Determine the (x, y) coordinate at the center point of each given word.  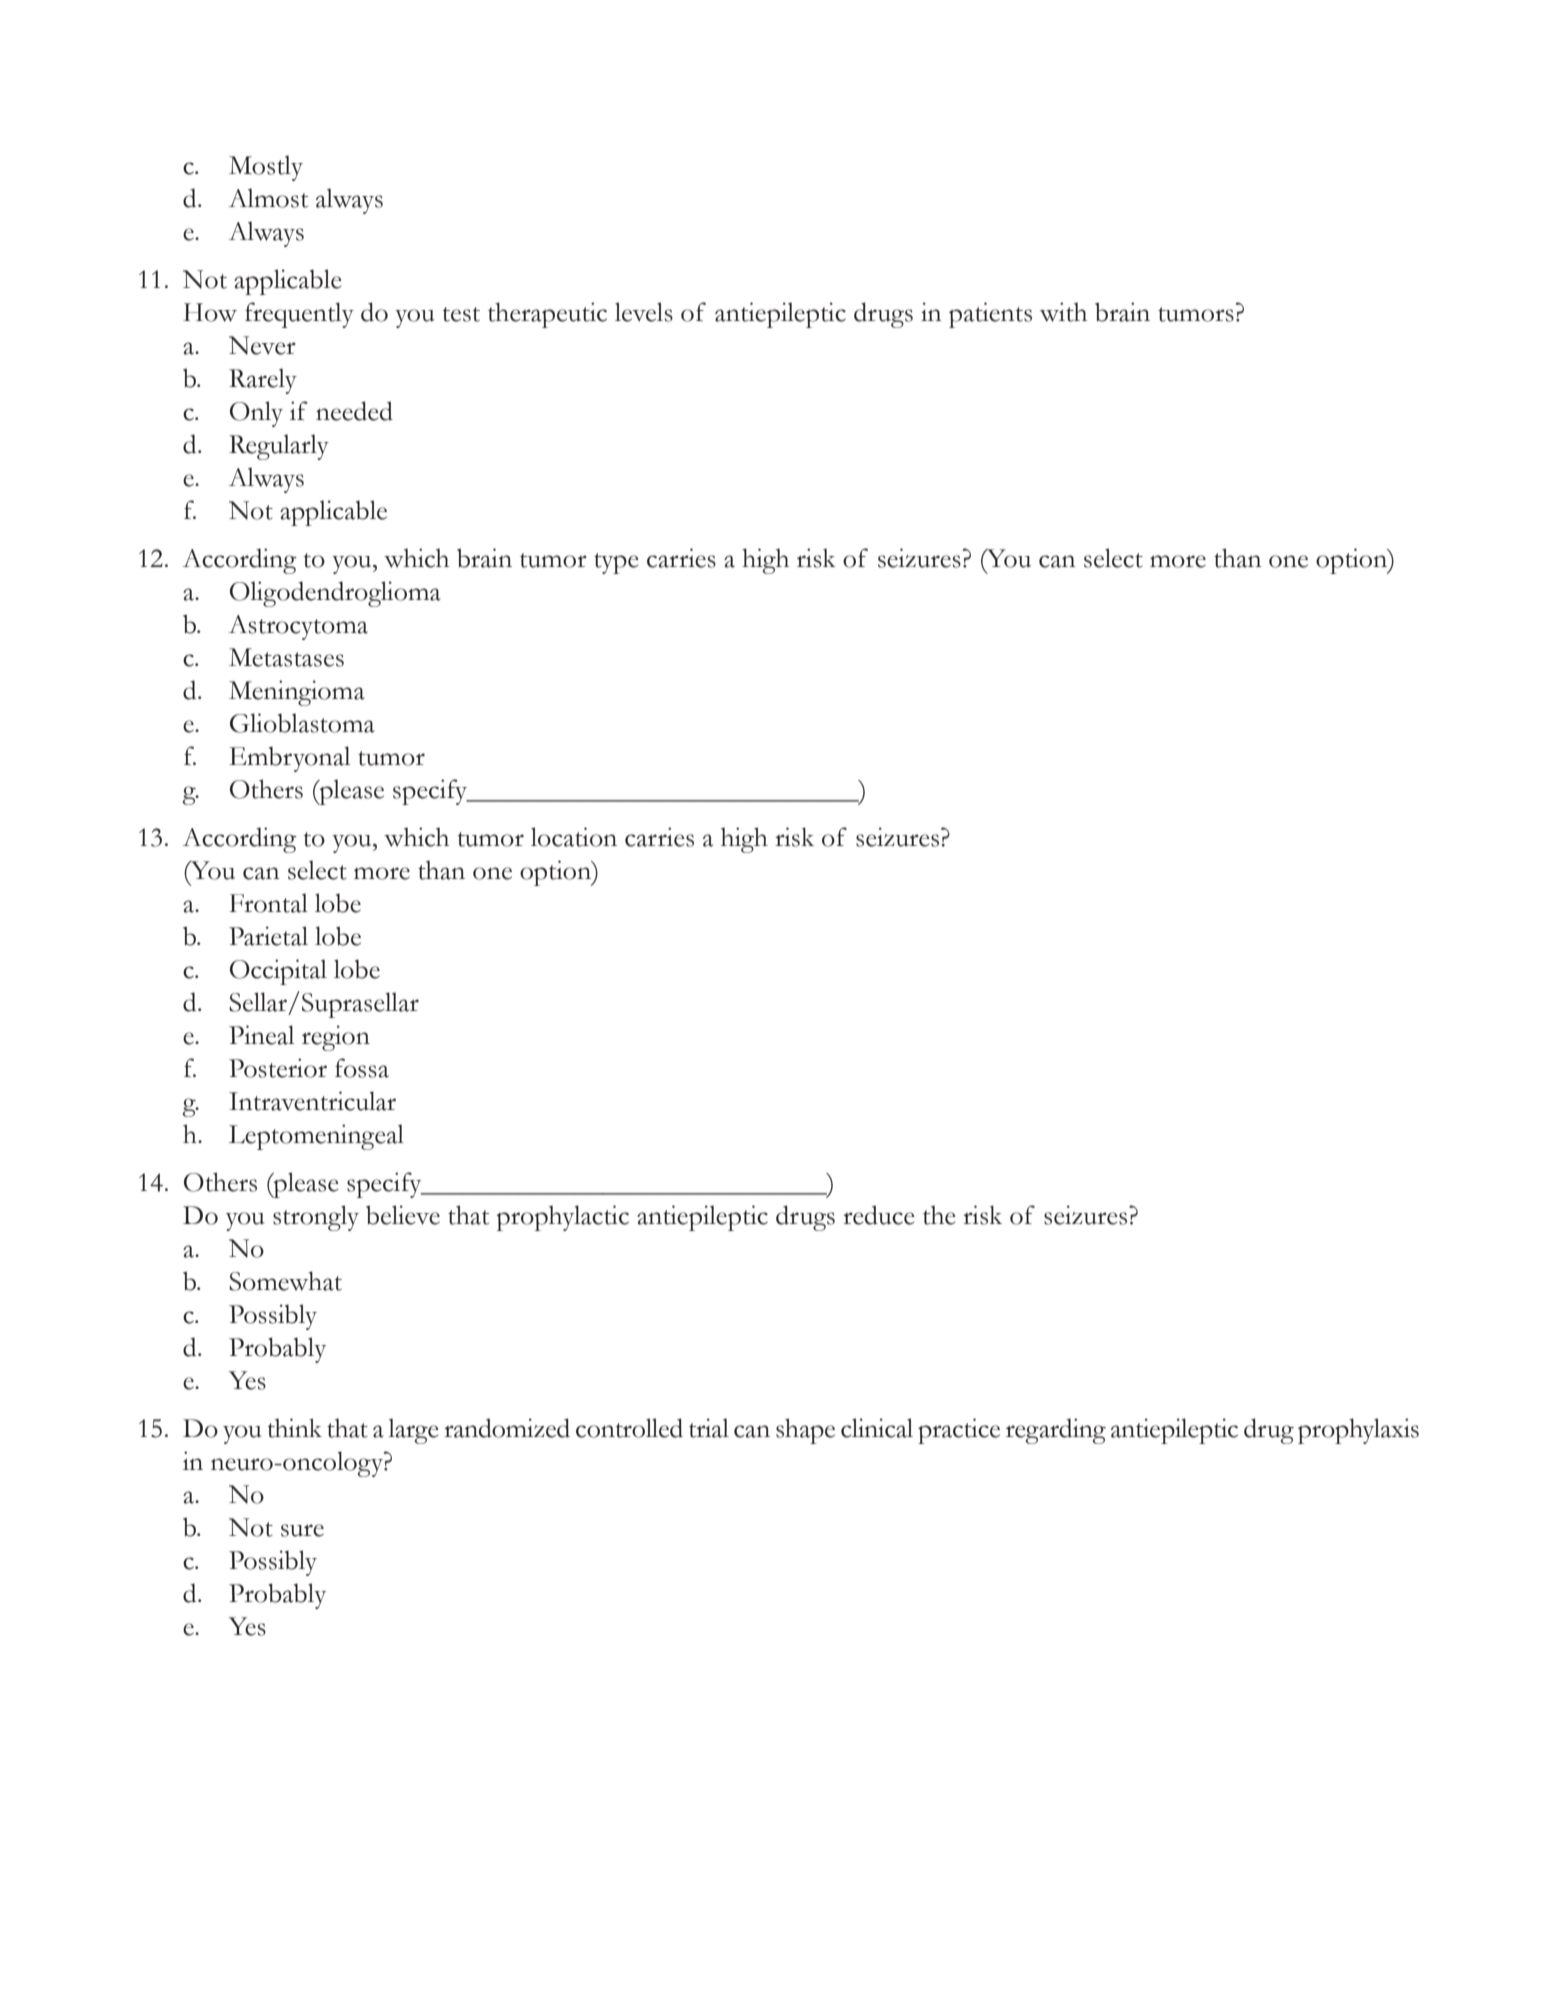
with (1063, 312)
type (616, 563)
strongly (316, 1218)
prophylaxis (1358, 1431)
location (574, 837)
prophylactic (563, 1218)
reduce (879, 1215)
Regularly (279, 447)
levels (644, 312)
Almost (268, 198)
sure (302, 1530)
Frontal (268, 903)
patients (990, 315)
